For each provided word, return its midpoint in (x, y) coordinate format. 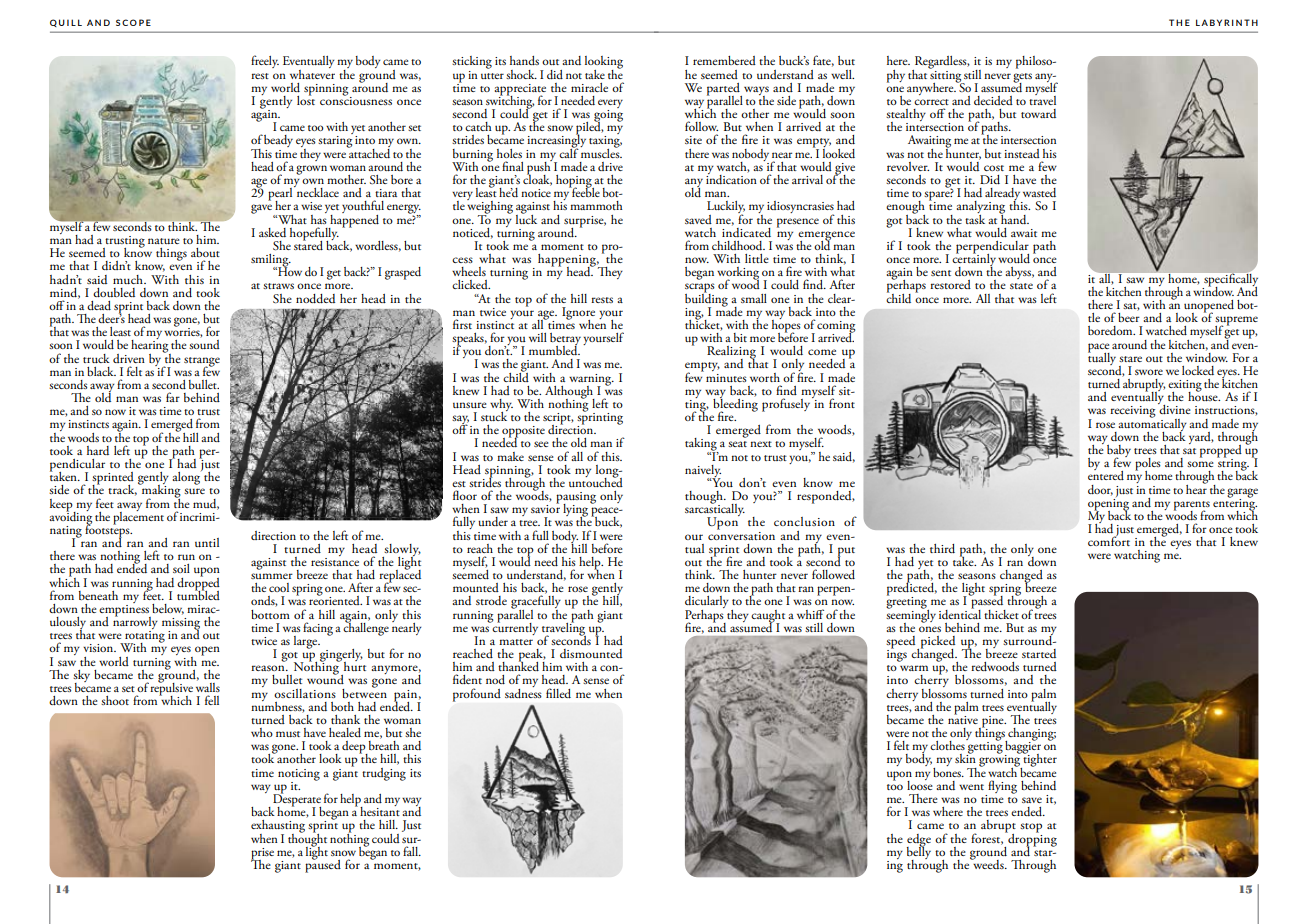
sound (204, 344)
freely (265, 61)
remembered (724, 60)
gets (1022, 79)
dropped (198, 583)
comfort (1109, 540)
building (706, 300)
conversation (741, 534)
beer (1129, 316)
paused (323, 865)
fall (412, 851)
